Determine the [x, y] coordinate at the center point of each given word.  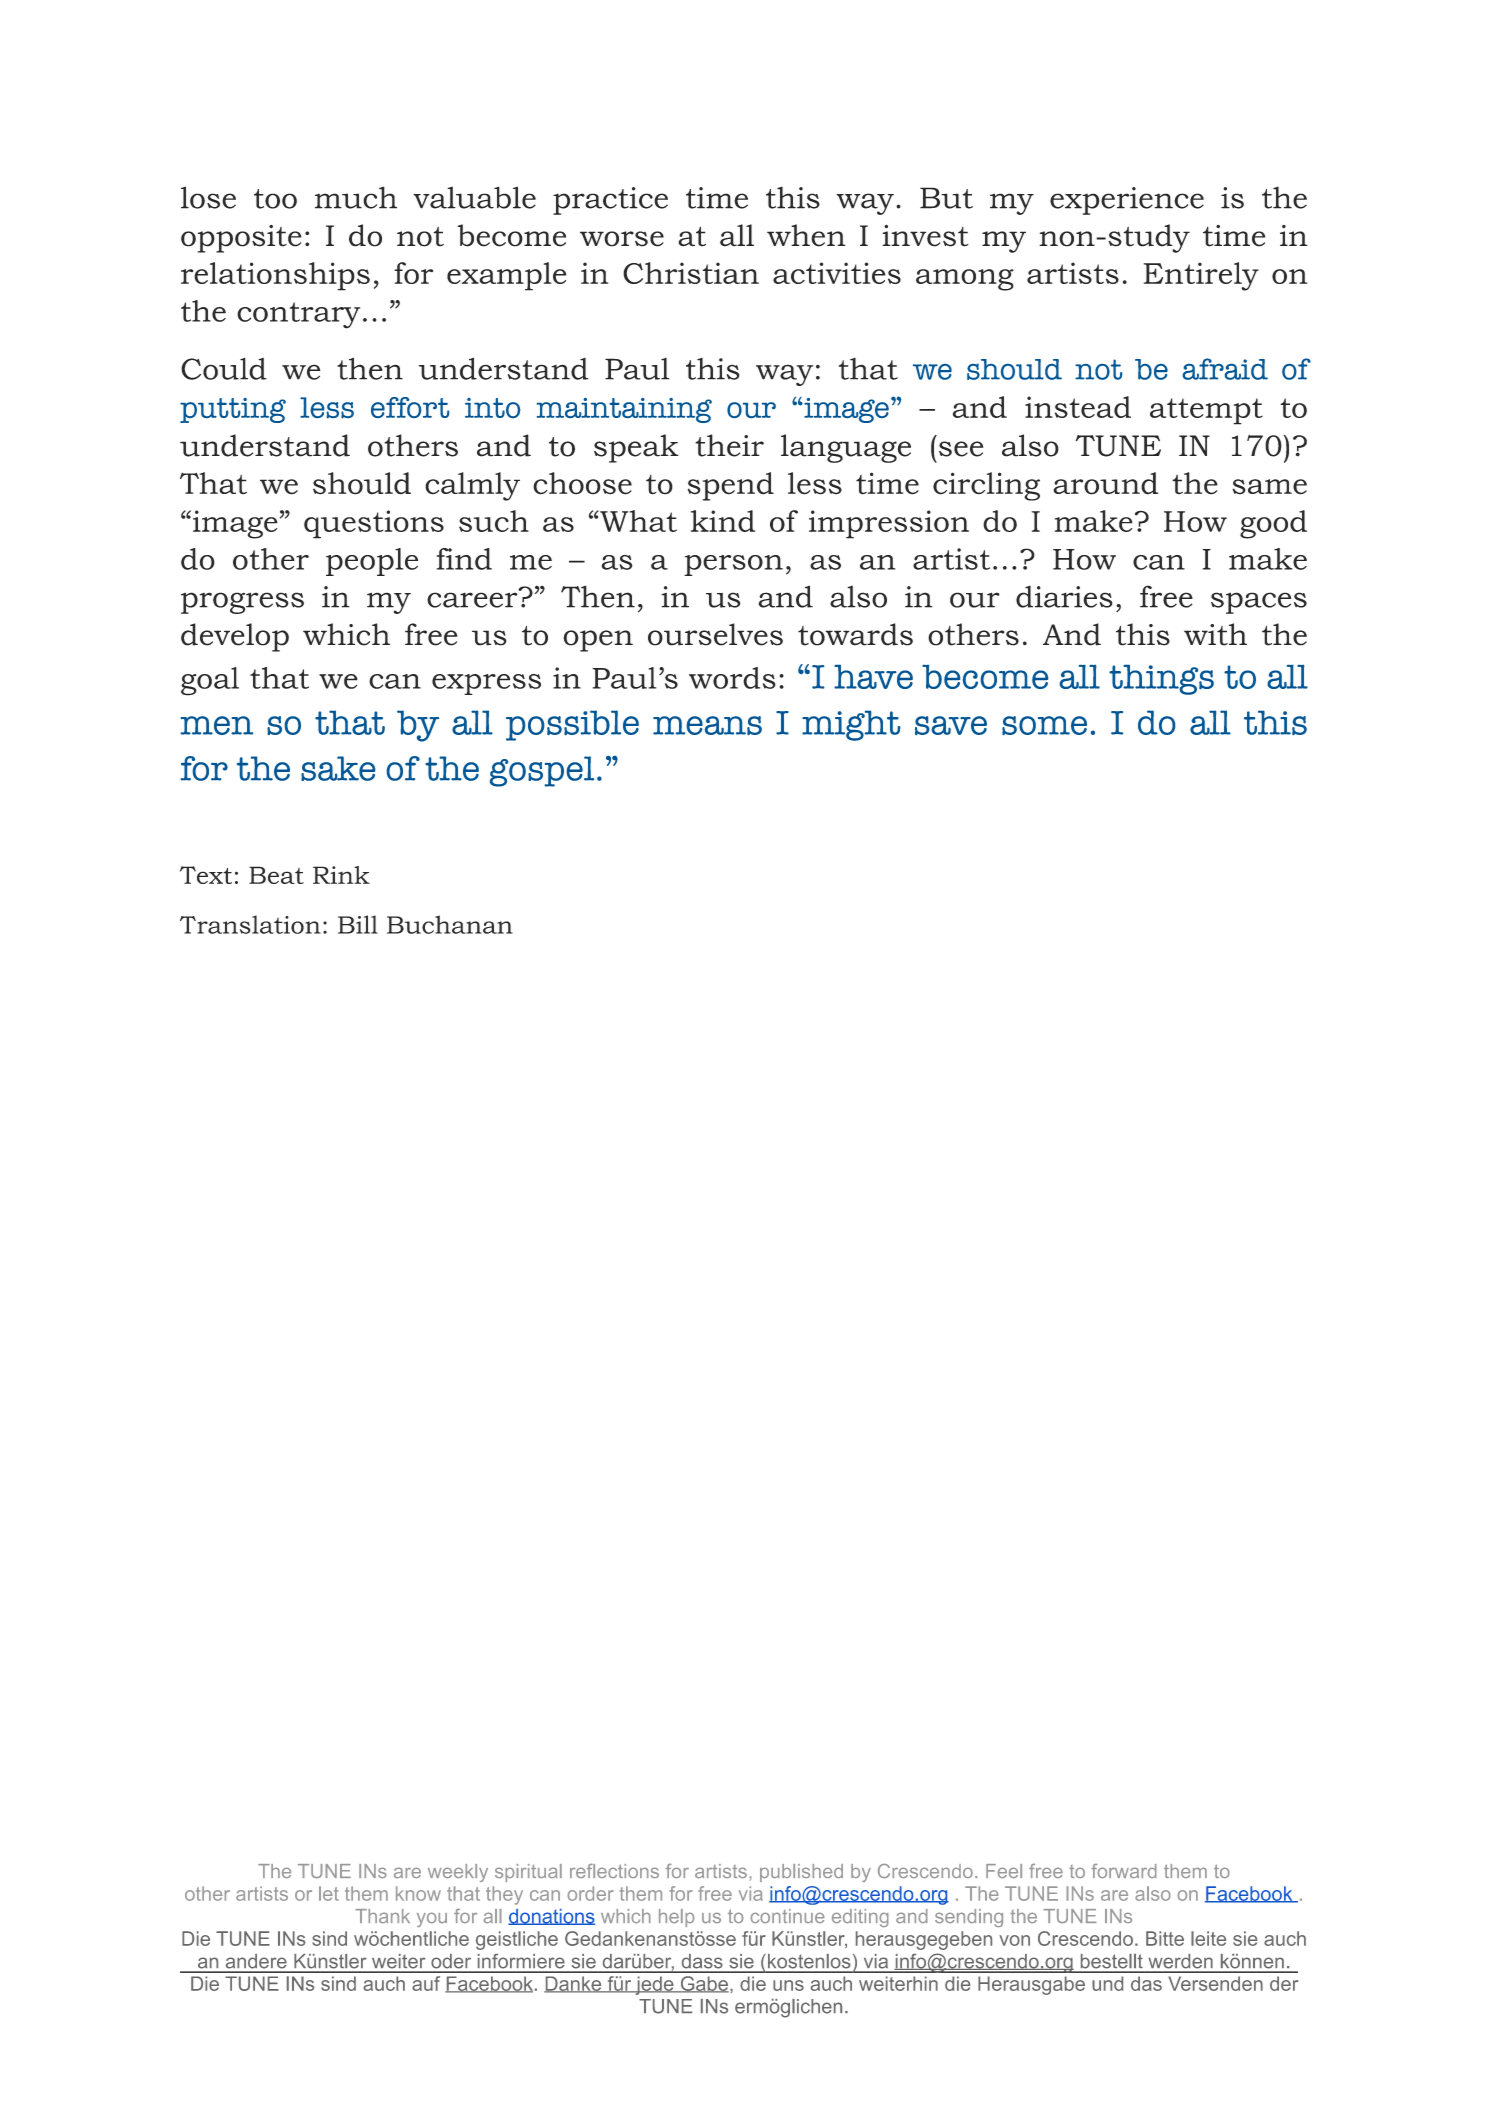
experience [1127, 201]
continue [787, 1916]
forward [1124, 1871]
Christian [691, 273]
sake [338, 768]
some [1044, 725]
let [329, 1893]
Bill [358, 924]
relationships [275, 276]
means [707, 725]
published [801, 1873]
